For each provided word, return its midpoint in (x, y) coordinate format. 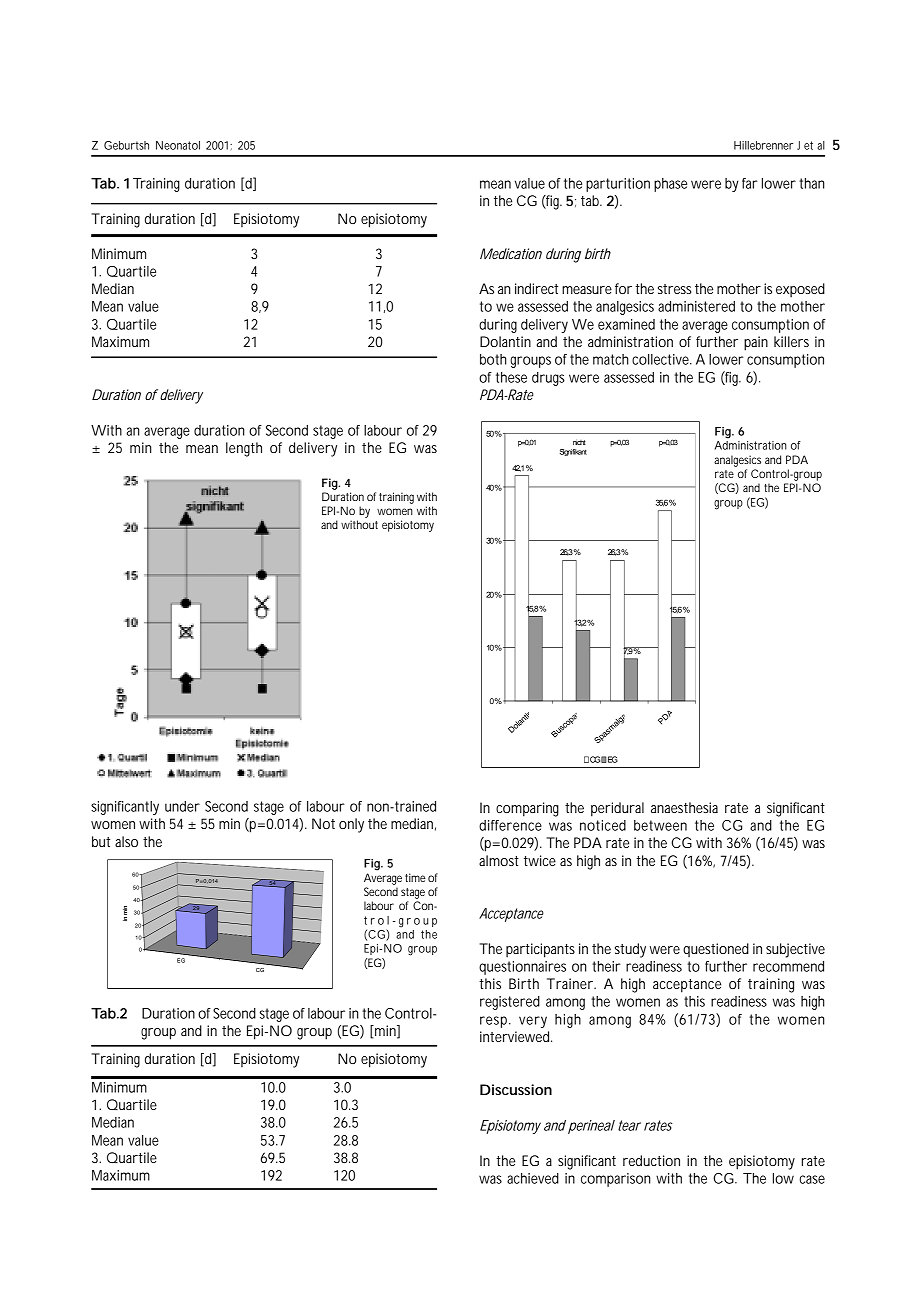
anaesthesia (684, 807)
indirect (536, 288)
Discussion (516, 1089)
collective (662, 359)
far (750, 183)
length (244, 449)
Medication (511, 253)
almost (499, 860)
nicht (579, 442)
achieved (533, 1178)
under (182, 806)
